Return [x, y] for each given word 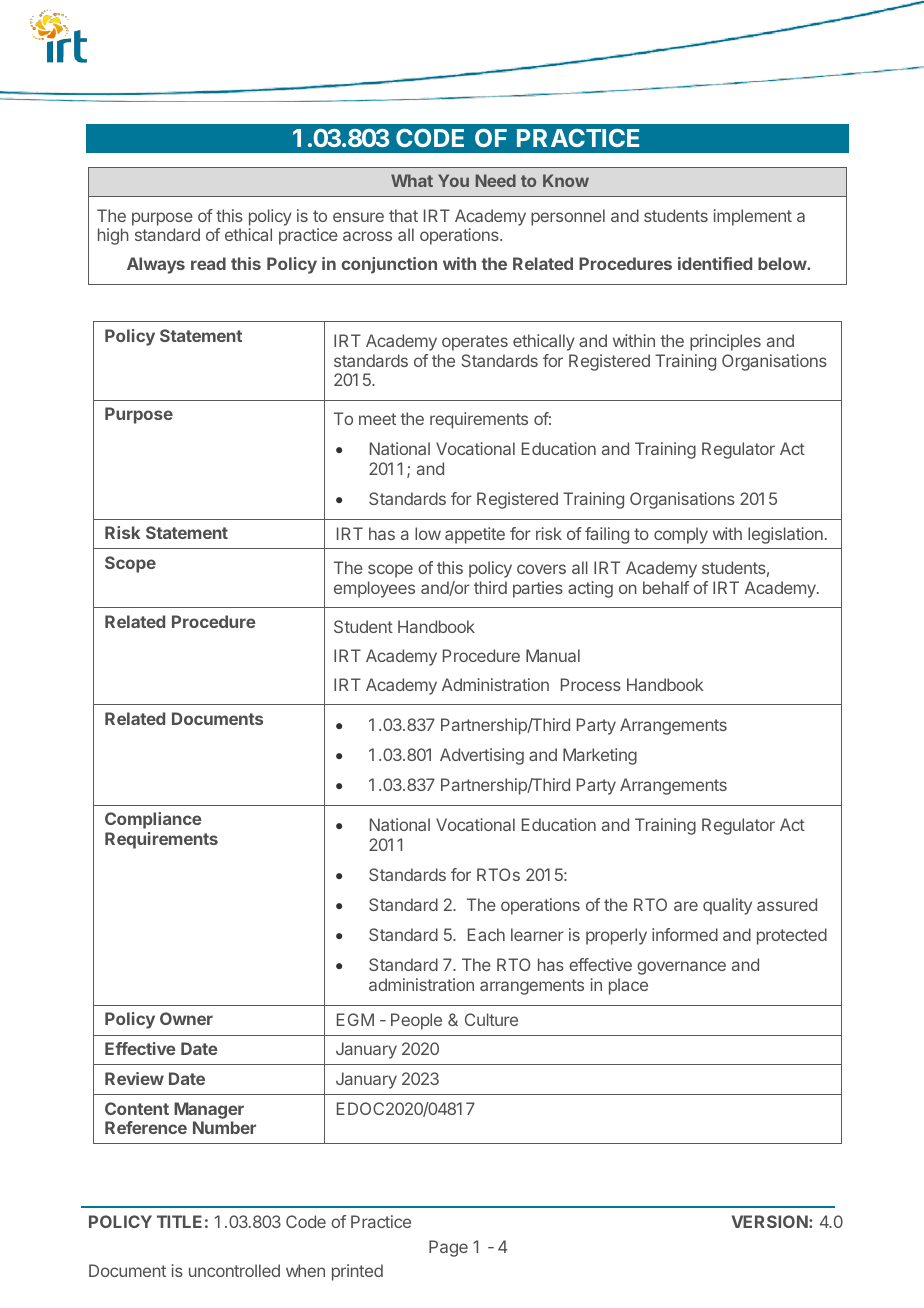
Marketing [600, 756]
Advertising [482, 756]
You [453, 180]
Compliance [153, 820]
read [208, 263]
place [628, 986]
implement [753, 217]
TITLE [179, 1221]
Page [448, 1248]
